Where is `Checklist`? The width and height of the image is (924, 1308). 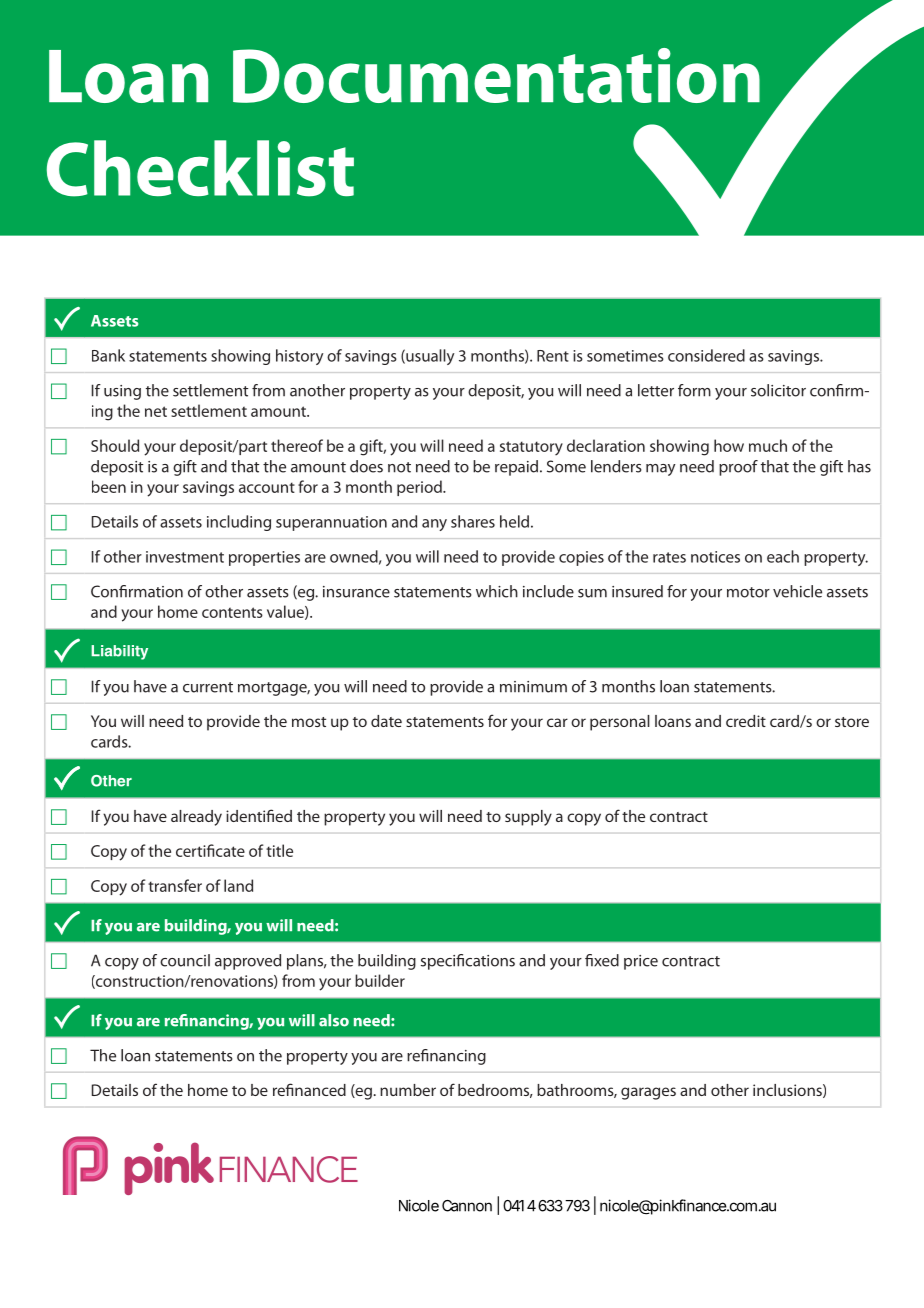
Checklist is located at coordinates (200, 168).
